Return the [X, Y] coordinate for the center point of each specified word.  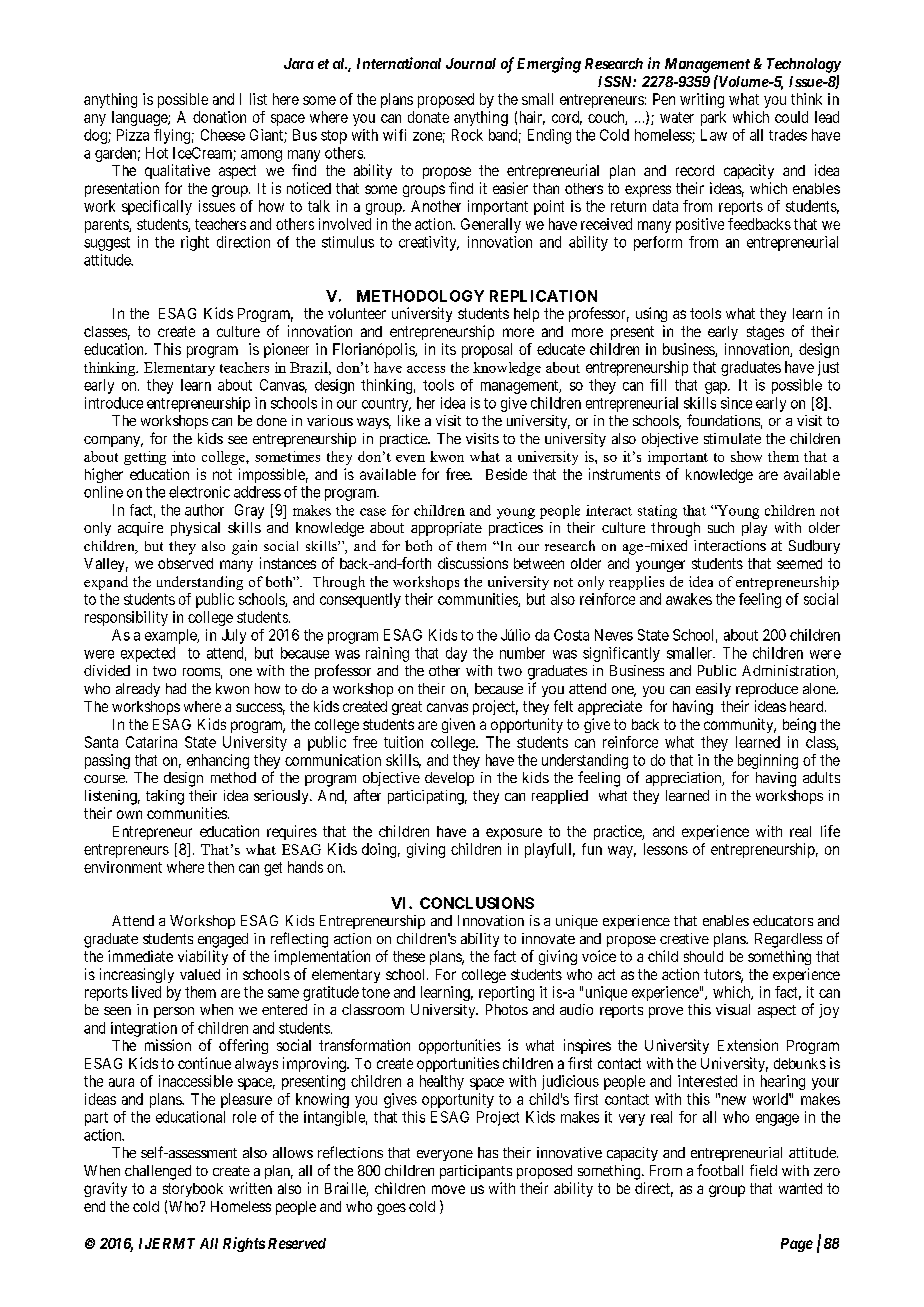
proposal [487, 350]
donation [219, 117]
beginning [768, 761]
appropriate [446, 529]
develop [449, 779]
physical [195, 529]
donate [428, 117]
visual [733, 1009]
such [721, 527]
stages [765, 333]
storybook [193, 1190]
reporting [506, 993]
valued [200, 974]
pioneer [286, 350]
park [713, 118]
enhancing [218, 761]
